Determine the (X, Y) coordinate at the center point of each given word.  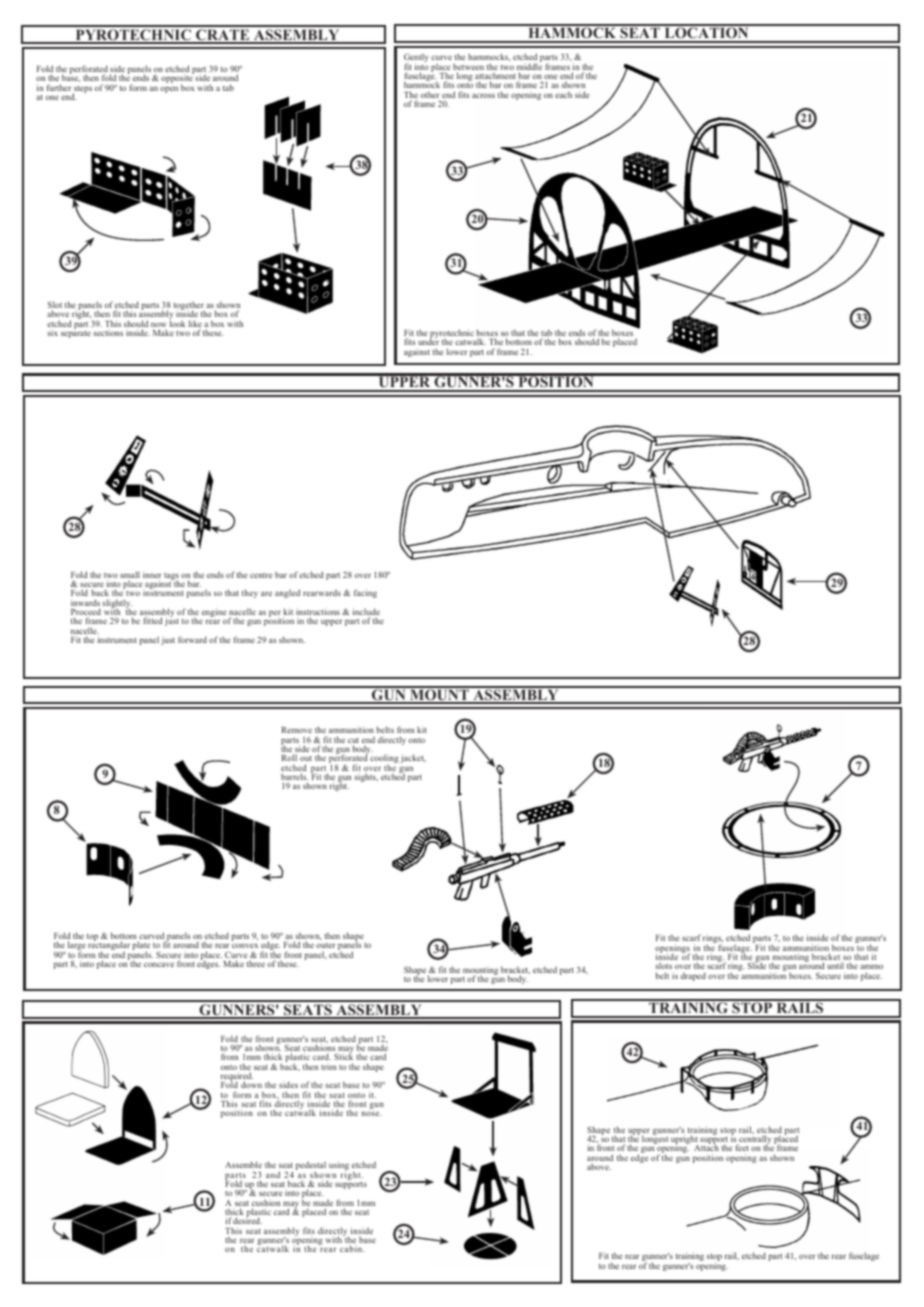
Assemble (243, 1164)
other (430, 94)
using (339, 1167)
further (59, 87)
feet (742, 1147)
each (563, 94)
